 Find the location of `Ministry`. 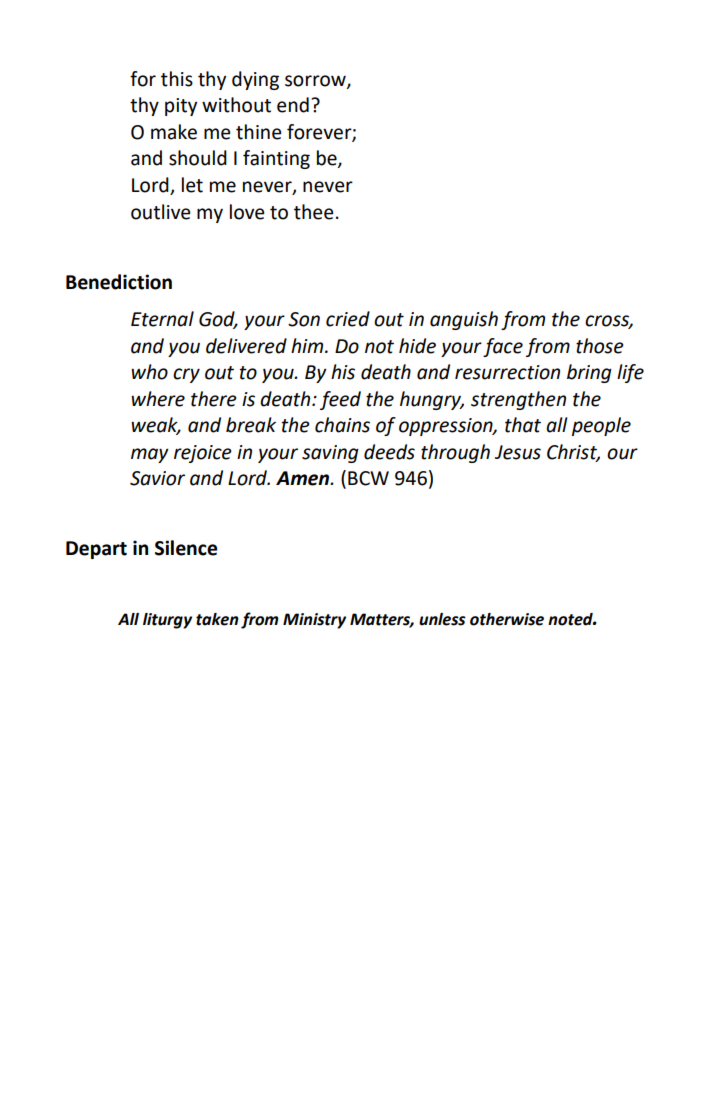

Ministry is located at coordinates (314, 621).
